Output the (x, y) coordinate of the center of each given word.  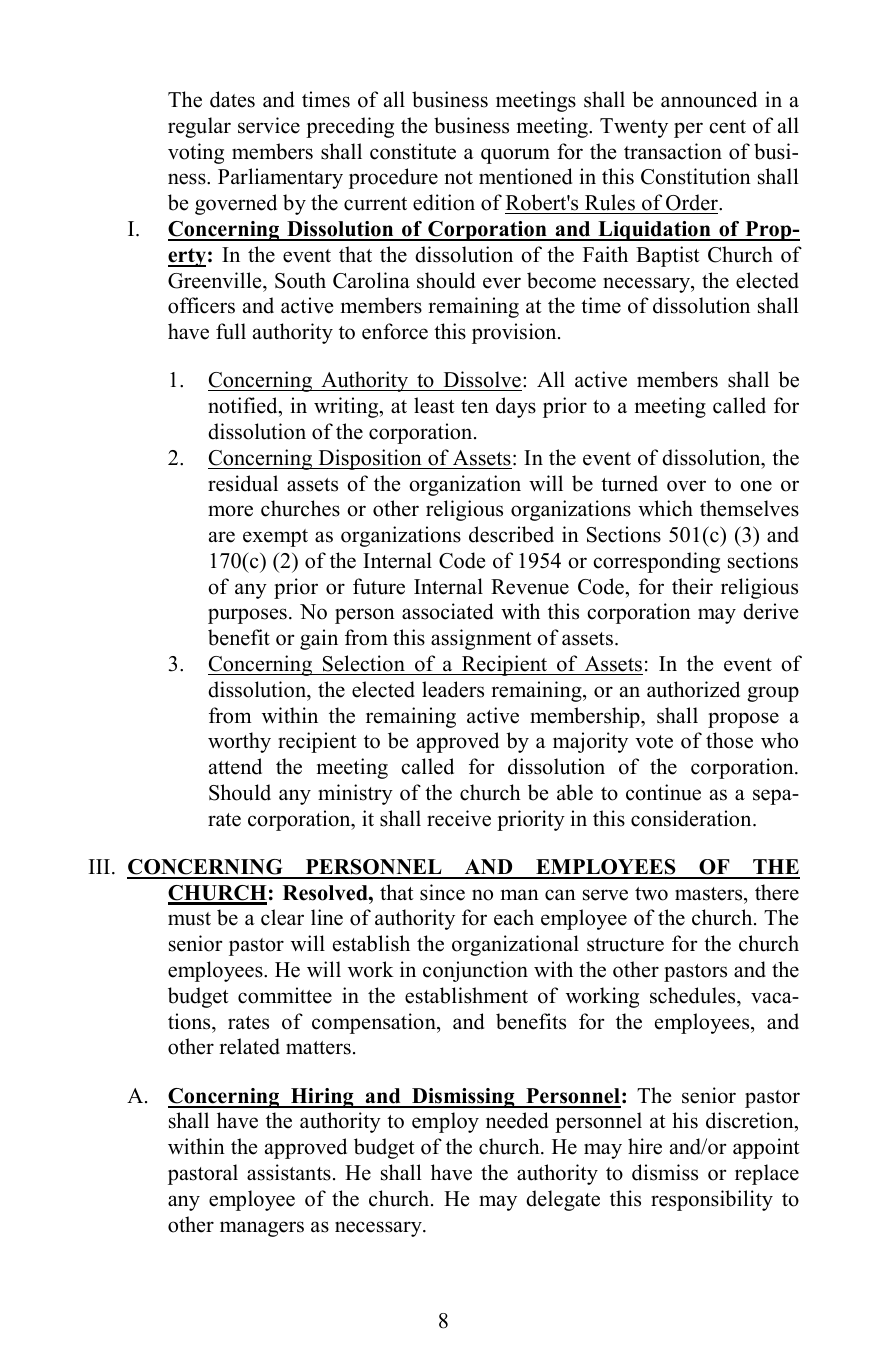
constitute (413, 151)
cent (727, 127)
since (442, 892)
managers (262, 1229)
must (189, 919)
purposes (247, 616)
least (434, 405)
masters (710, 894)
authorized (693, 689)
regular (199, 127)
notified (244, 405)
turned (629, 483)
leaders (453, 689)
